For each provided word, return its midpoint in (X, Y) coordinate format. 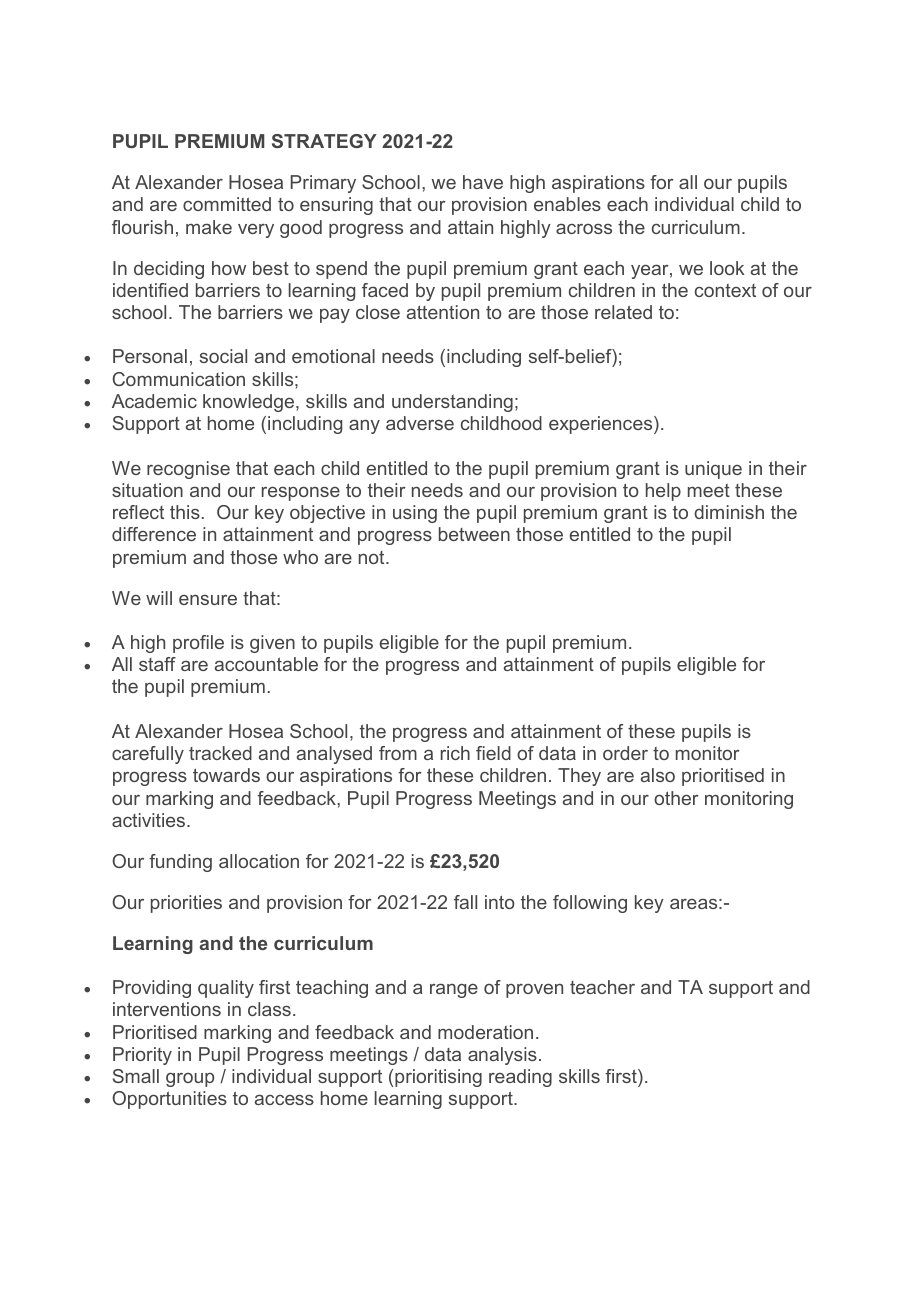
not (373, 557)
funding (180, 863)
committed (227, 204)
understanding (452, 403)
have (483, 182)
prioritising (438, 1078)
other (676, 798)
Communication (179, 379)
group (190, 1080)
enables (567, 204)
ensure (208, 600)
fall (465, 902)
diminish (729, 512)
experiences (602, 425)
